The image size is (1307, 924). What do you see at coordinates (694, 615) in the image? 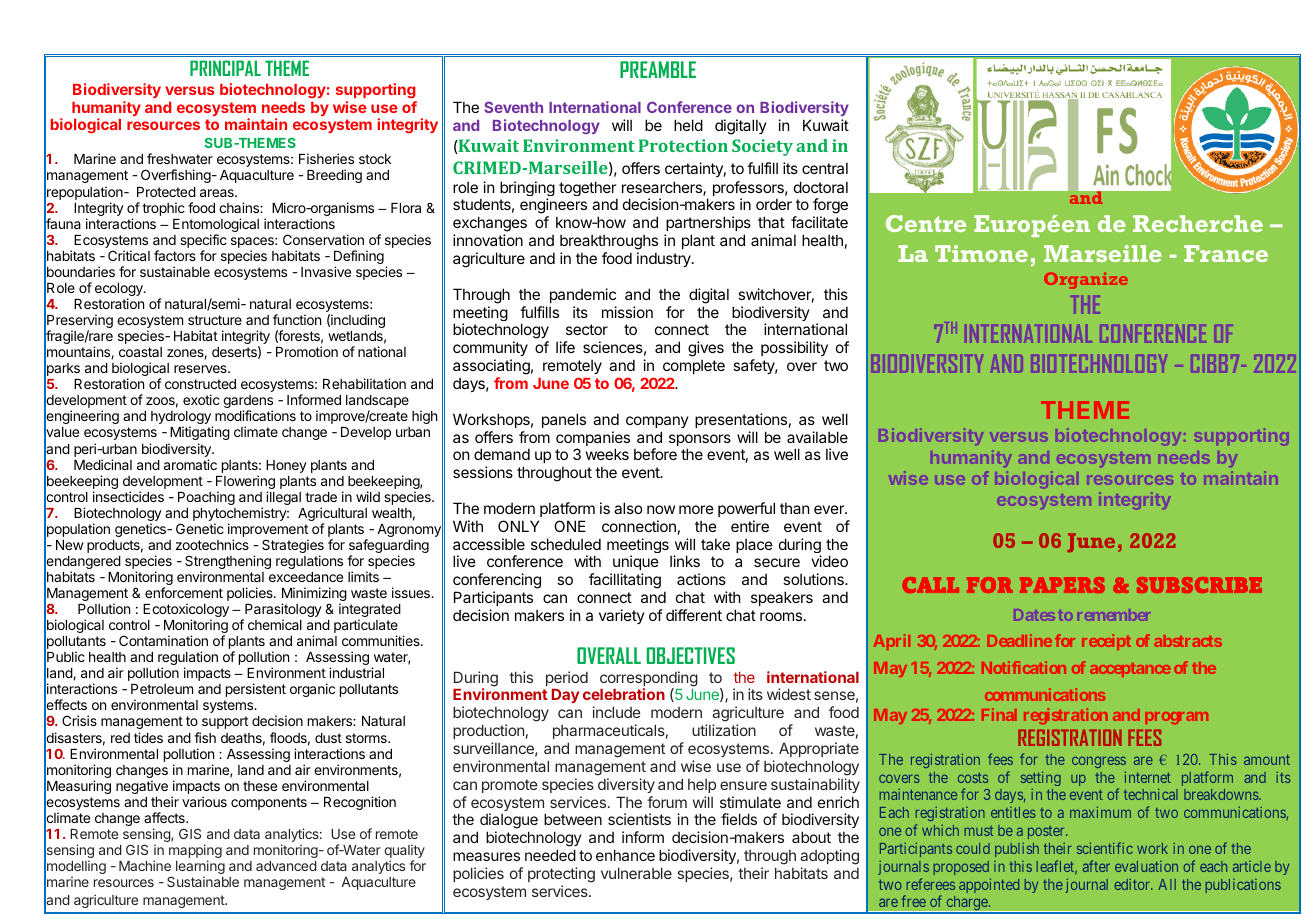
I see `different` at bounding box center [694, 615].
